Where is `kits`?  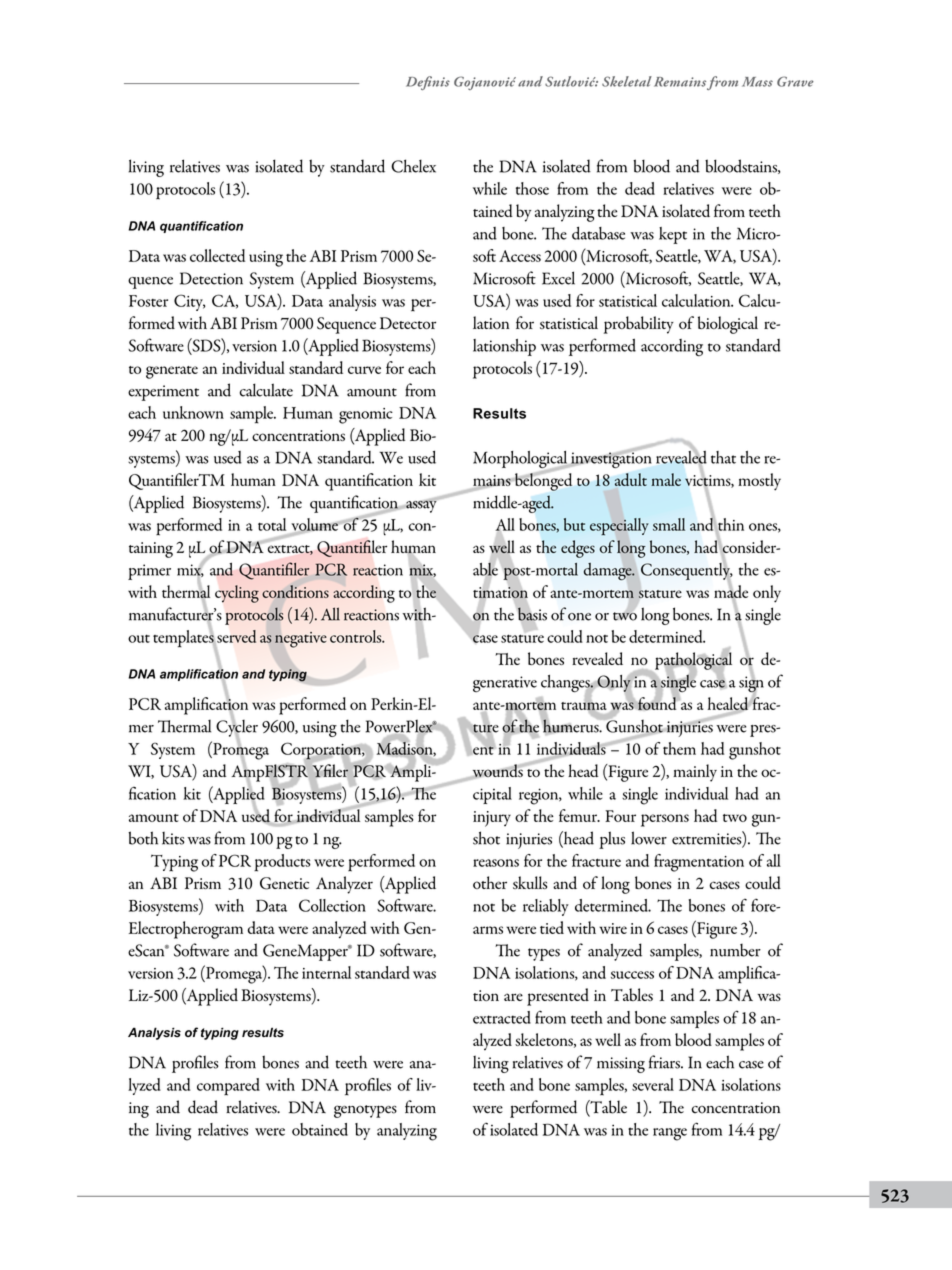
kits is located at coordinates (173, 838).
